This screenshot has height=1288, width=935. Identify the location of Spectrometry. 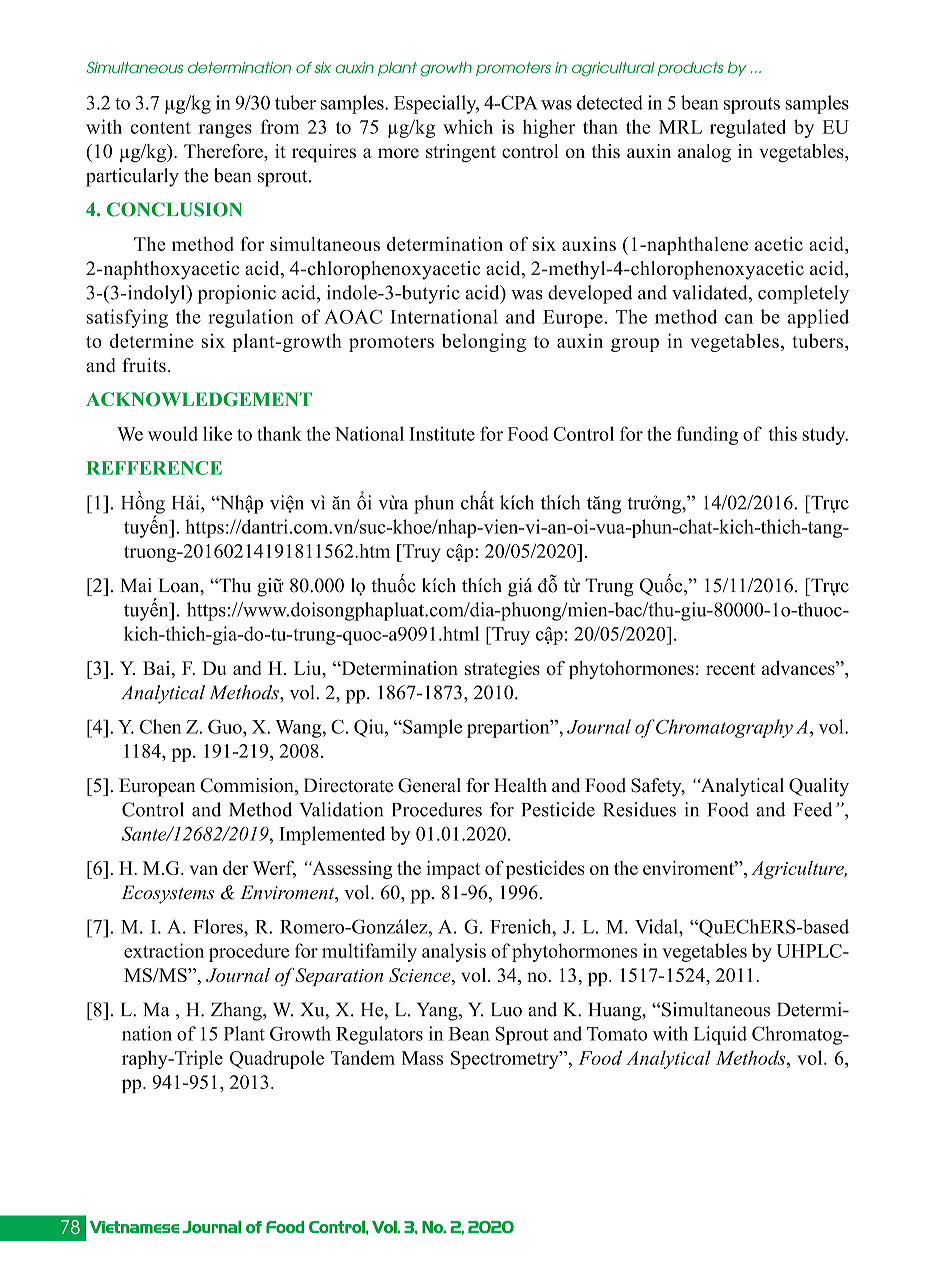
(506, 1060).
